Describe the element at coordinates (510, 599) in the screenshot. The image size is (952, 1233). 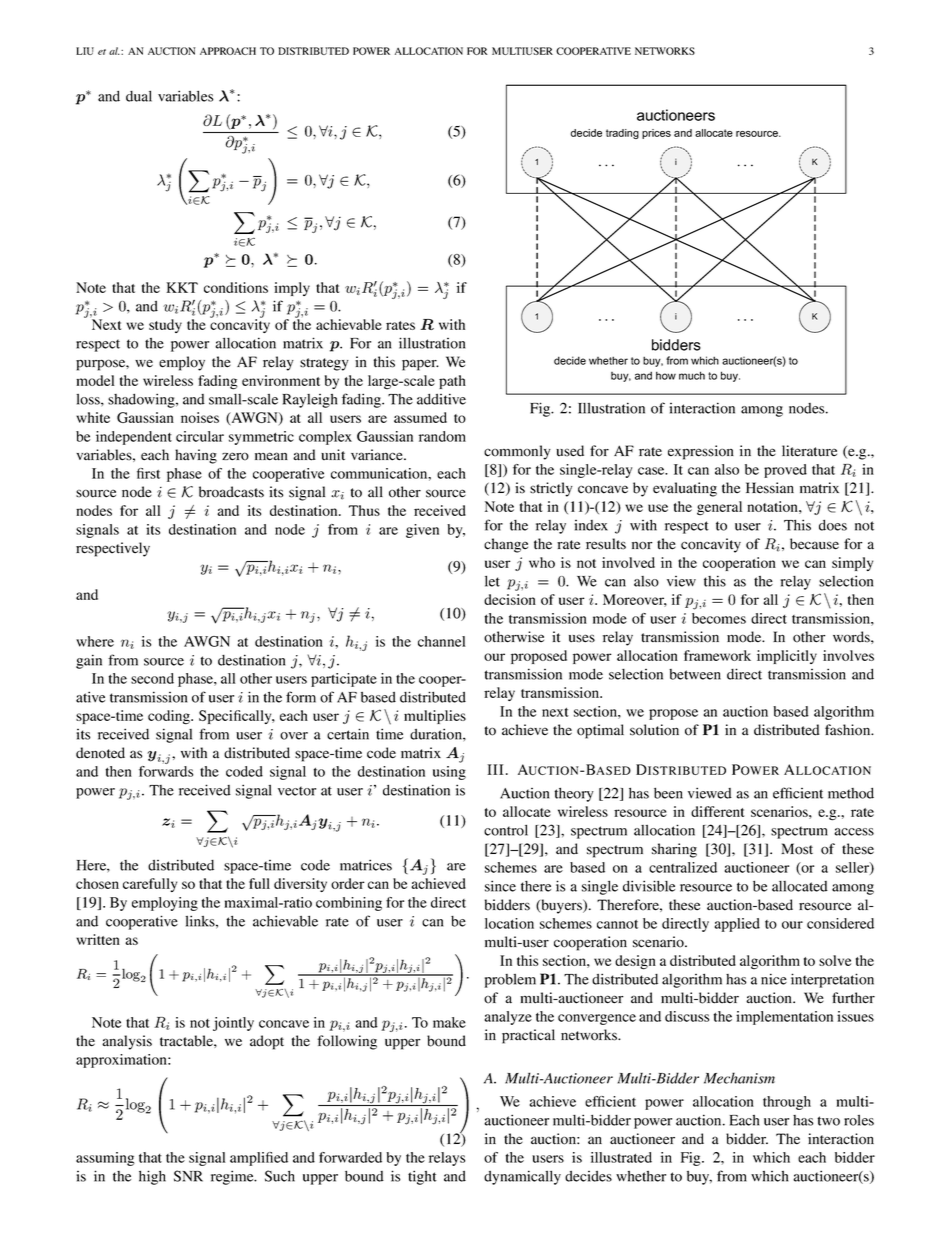
I see `decision` at that location.
